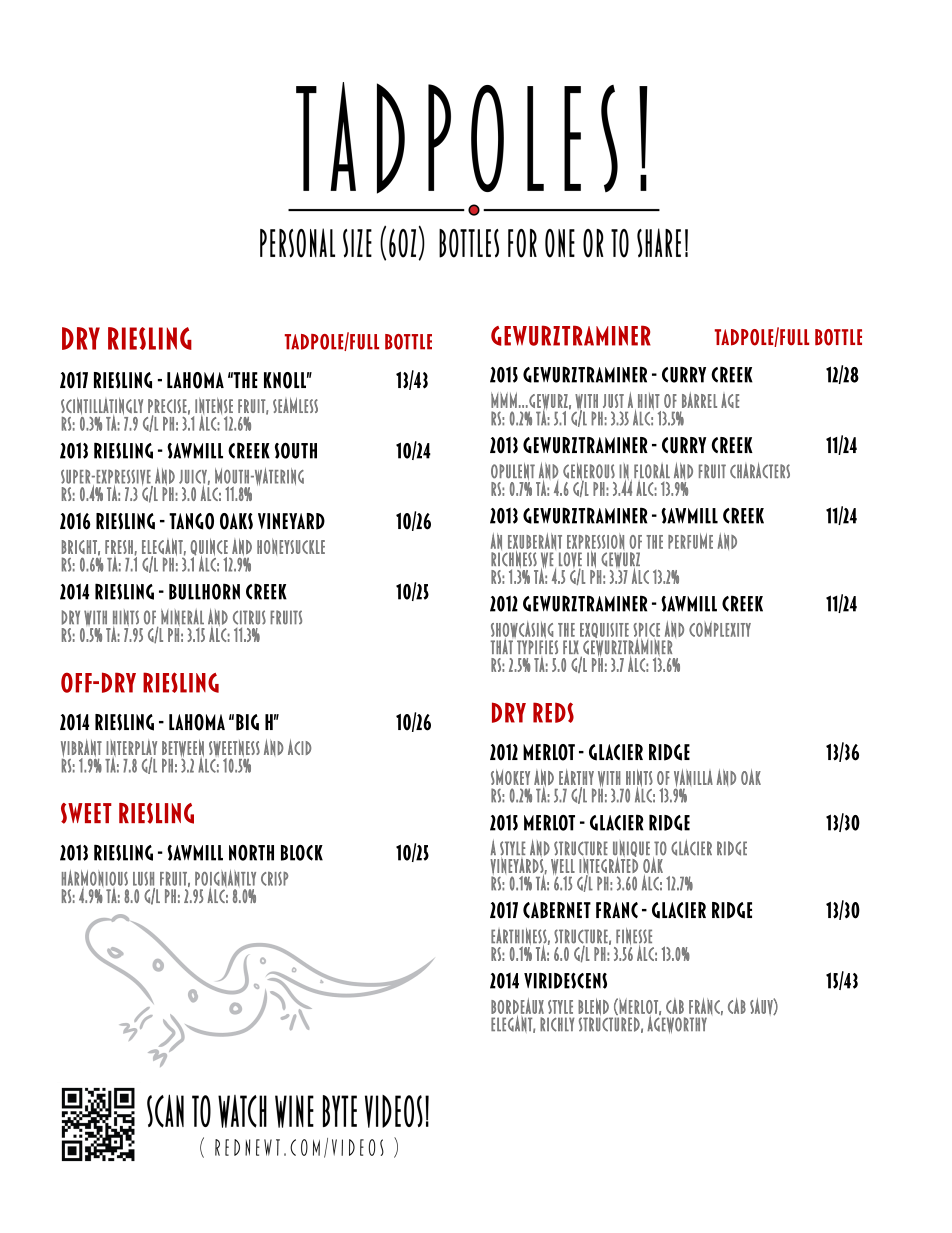 The width and height of the screenshot is (952, 1233). Describe the element at coordinates (699, 400) in the screenshot. I see `barrel` at that location.
